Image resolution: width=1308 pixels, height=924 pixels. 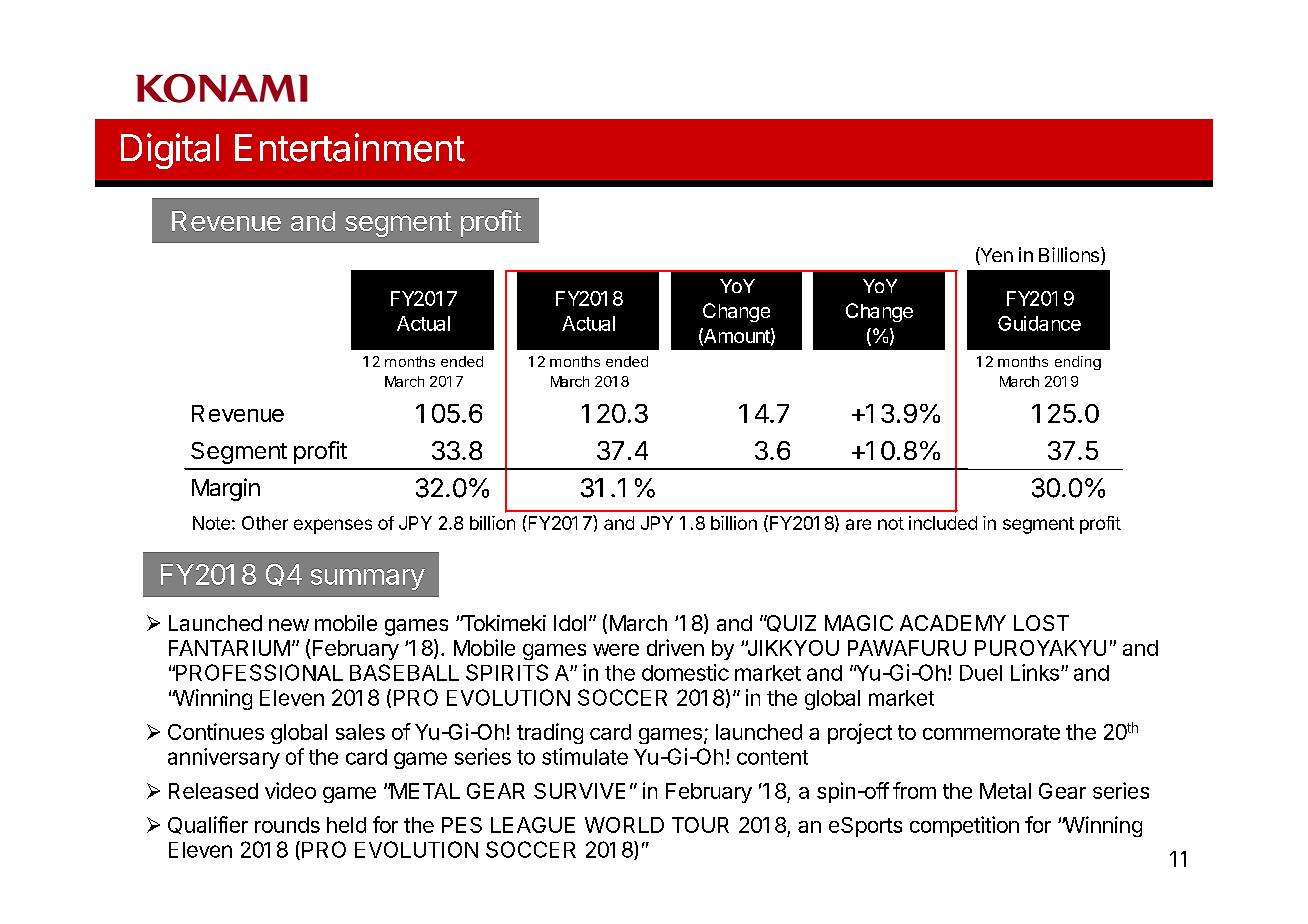 What do you see at coordinates (616, 650) in the screenshot?
I see `were` at bounding box center [616, 650].
